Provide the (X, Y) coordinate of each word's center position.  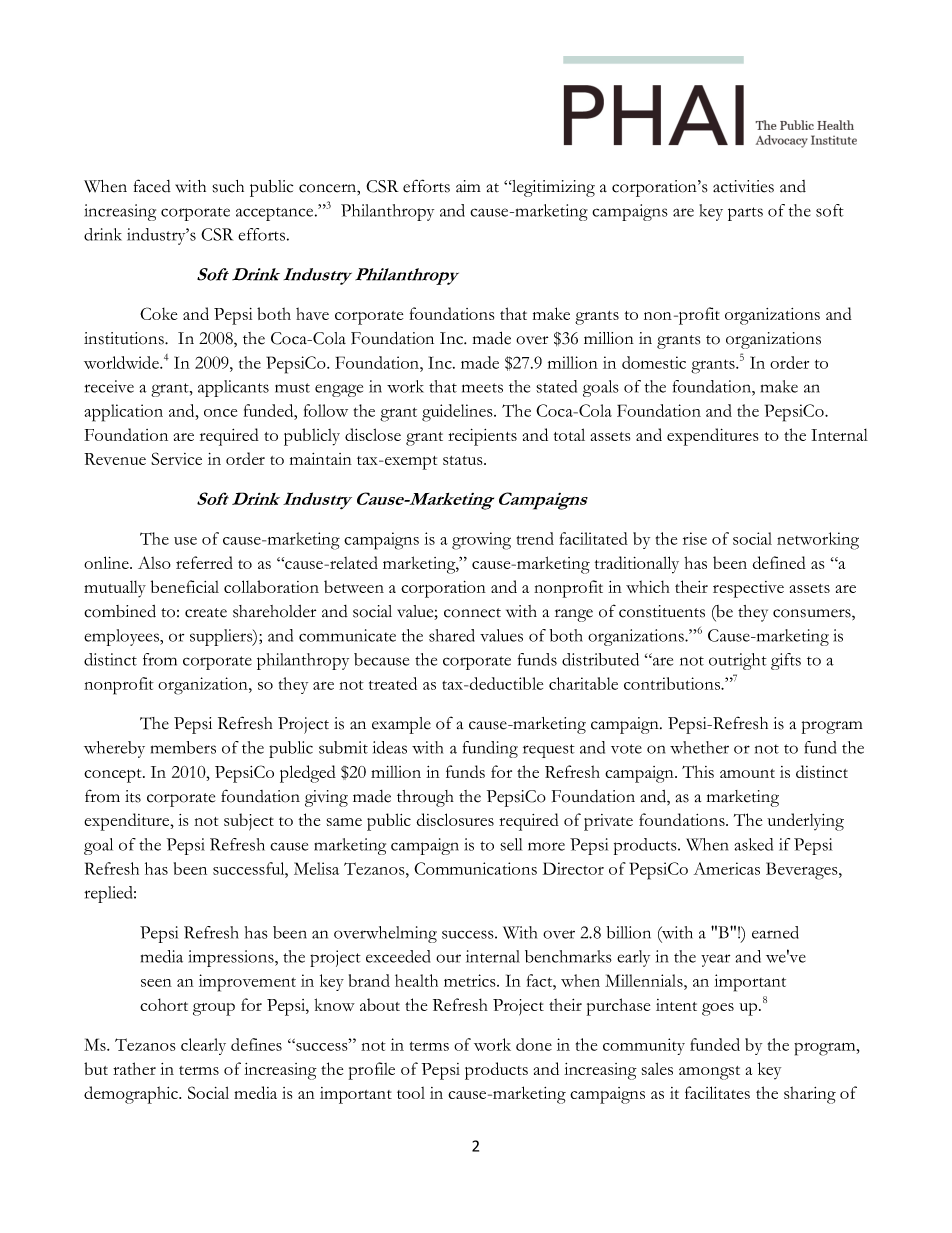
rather (134, 1068)
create (206, 613)
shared (452, 635)
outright (738, 661)
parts (745, 214)
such (228, 186)
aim (468, 186)
